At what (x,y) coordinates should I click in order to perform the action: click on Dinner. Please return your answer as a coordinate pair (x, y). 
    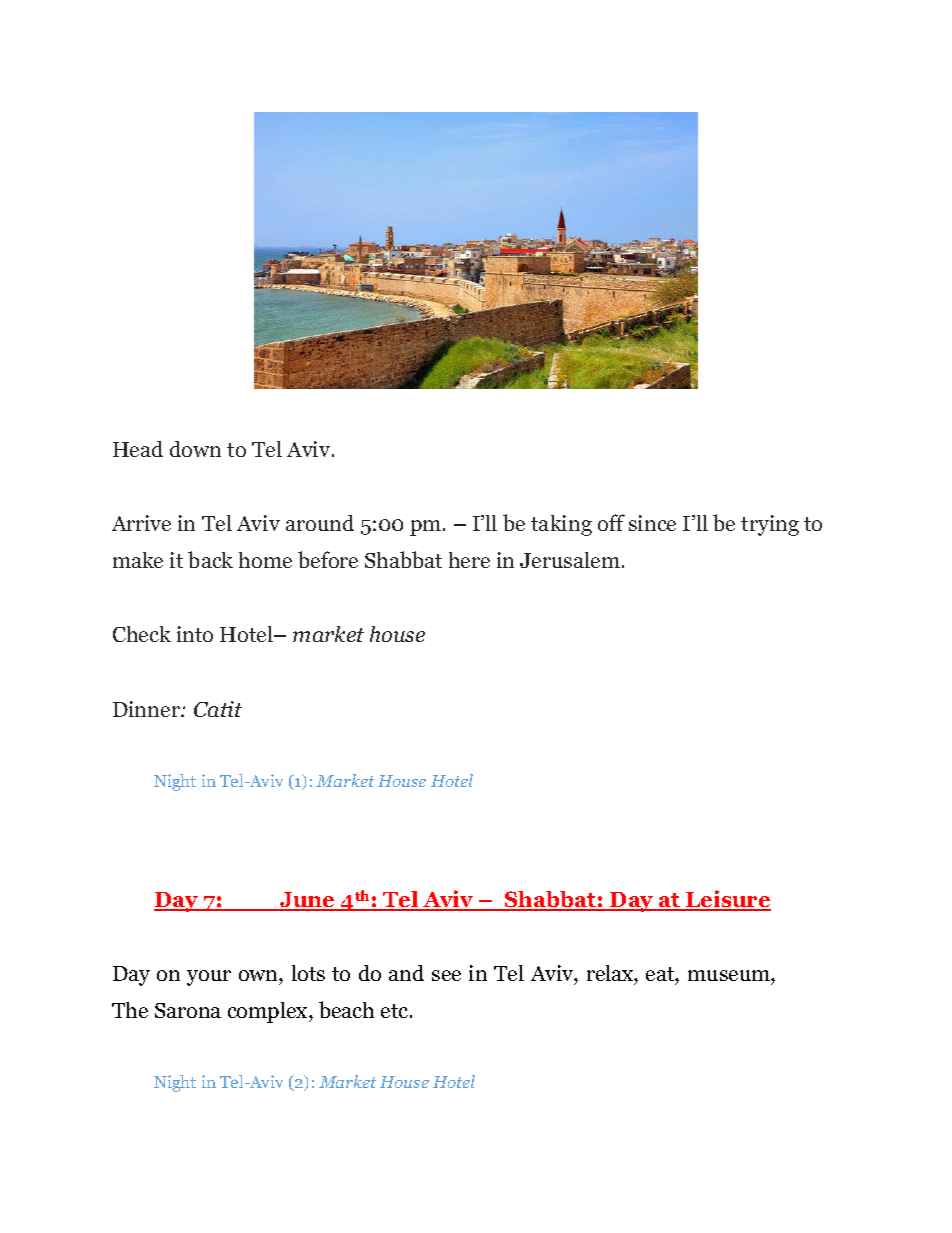
    Looking at the image, I should click on (147, 709).
